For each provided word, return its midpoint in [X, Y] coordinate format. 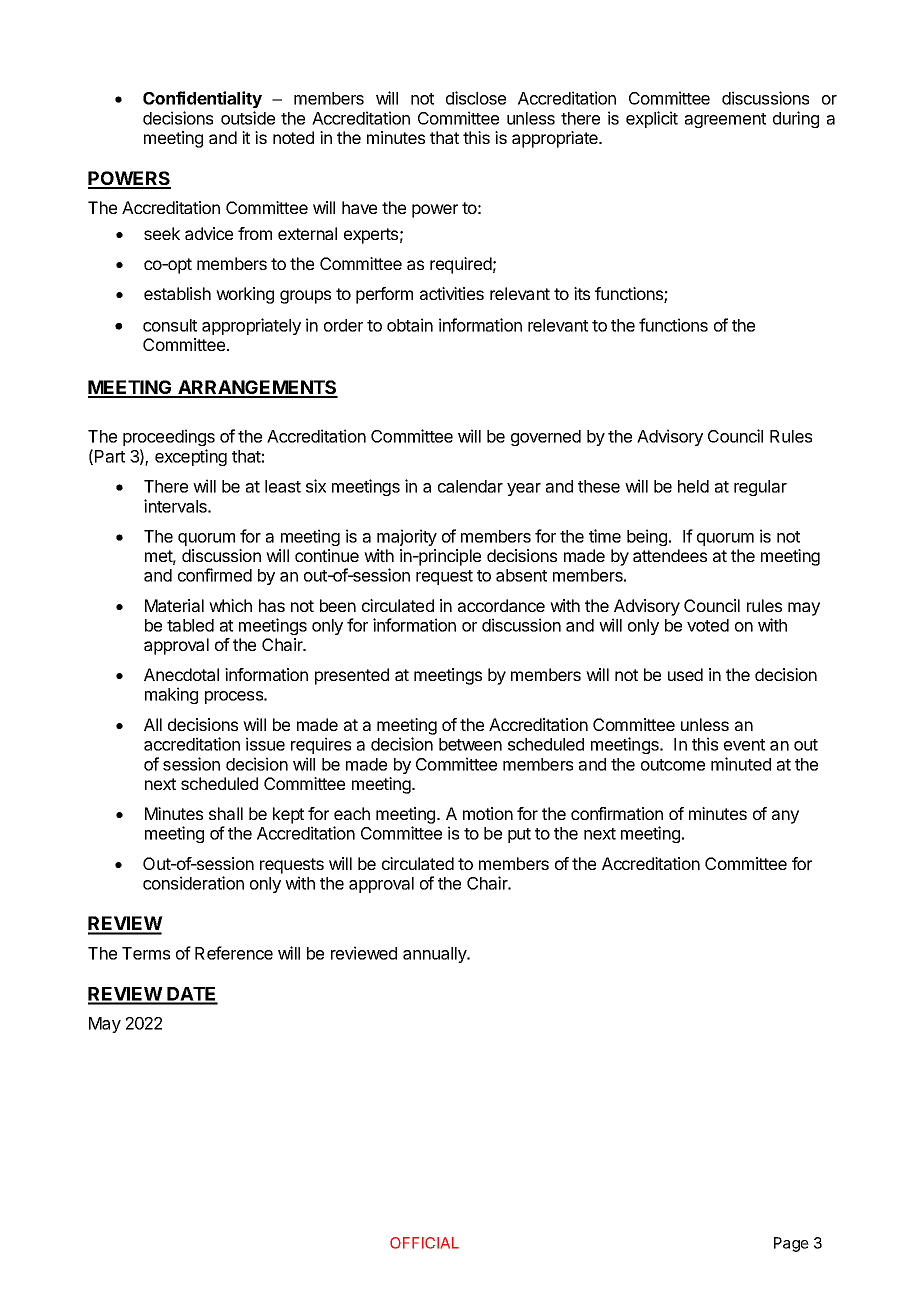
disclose [476, 98]
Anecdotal [181, 674]
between [470, 744]
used [685, 674]
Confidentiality [202, 99]
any [785, 817]
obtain [410, 325]
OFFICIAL [424, 1243]
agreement [725, 120]
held [693, 486]
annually [436, 955]
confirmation [617, 813]
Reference [234, 953]
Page [791, 1244]
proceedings [169, 437]
